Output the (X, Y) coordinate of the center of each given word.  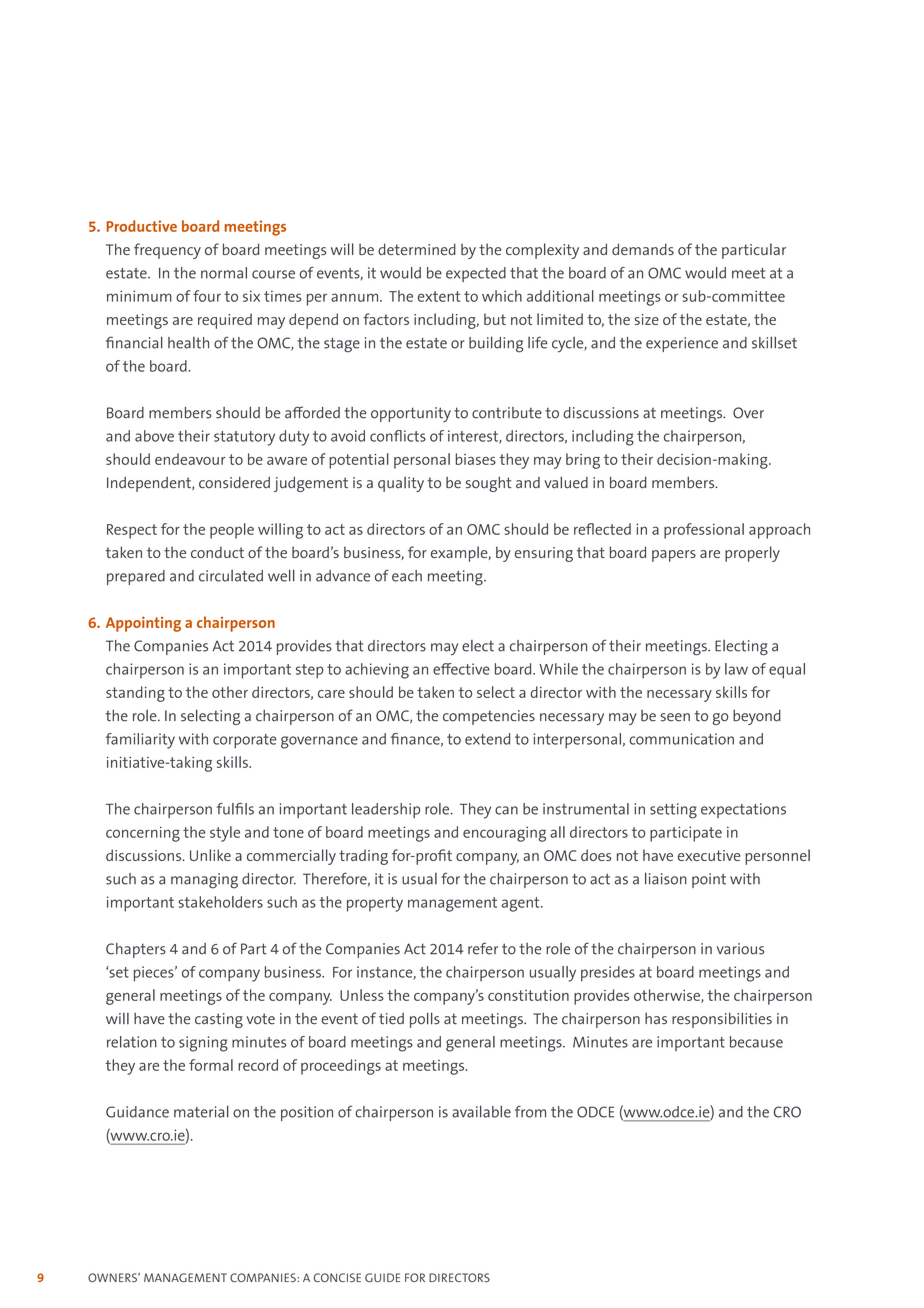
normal (224, 273)
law (736, 669)
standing (135, 694)
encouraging (504, 834)
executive (709, 855)
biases (476, 459)
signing (203, 1044)
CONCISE (337, 1277)
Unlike (210, 855)
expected (476, 274)
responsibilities (722, 1020)
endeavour (190, 459)
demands (643, 249)
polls (425, 1020)
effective (461, 669)
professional (704, 531)
